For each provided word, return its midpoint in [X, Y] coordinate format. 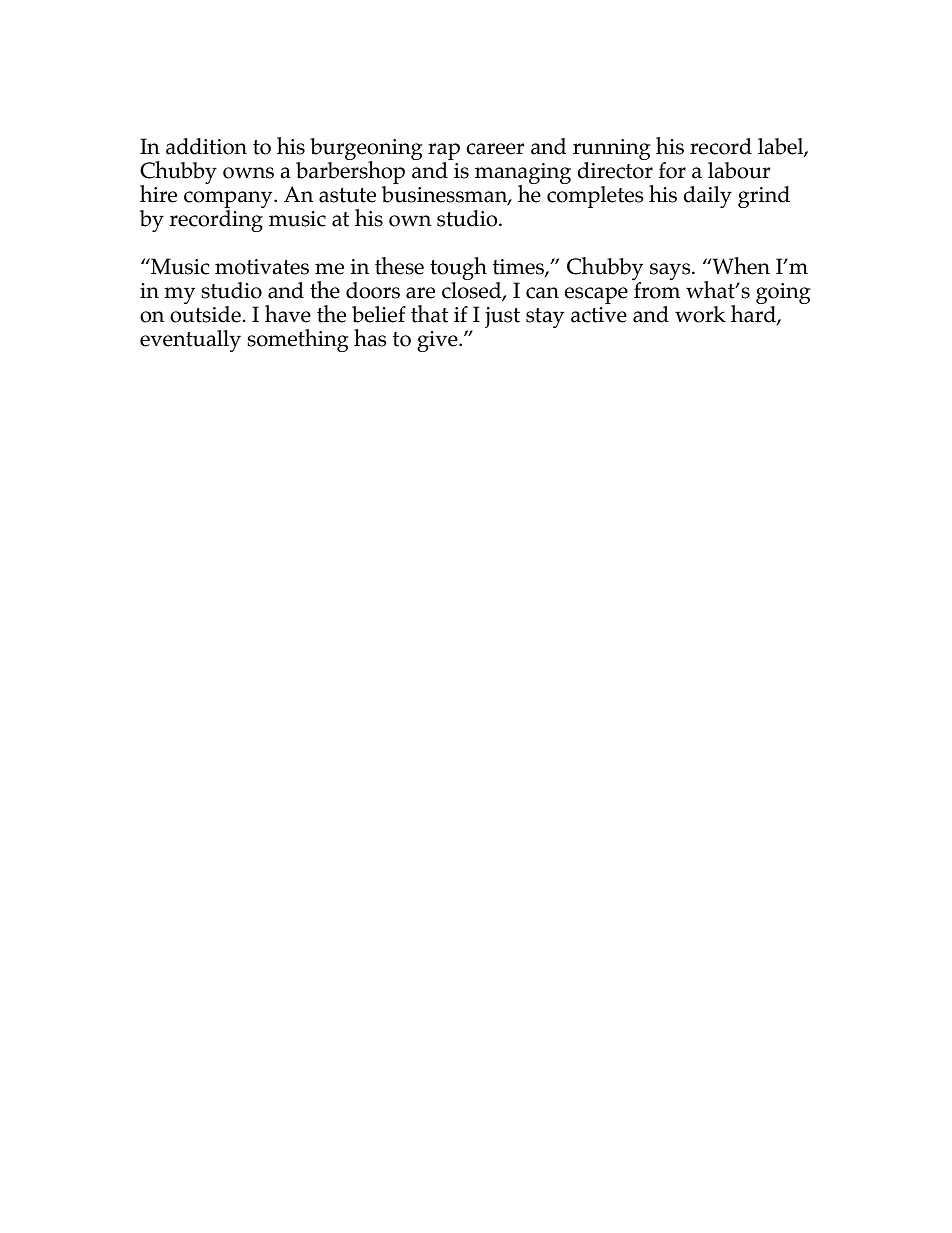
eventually [190, 341]
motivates [262, 267]
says [671, 271]
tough [458, 268]
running [612, 149]
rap [444, 151]
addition [206, 146]
